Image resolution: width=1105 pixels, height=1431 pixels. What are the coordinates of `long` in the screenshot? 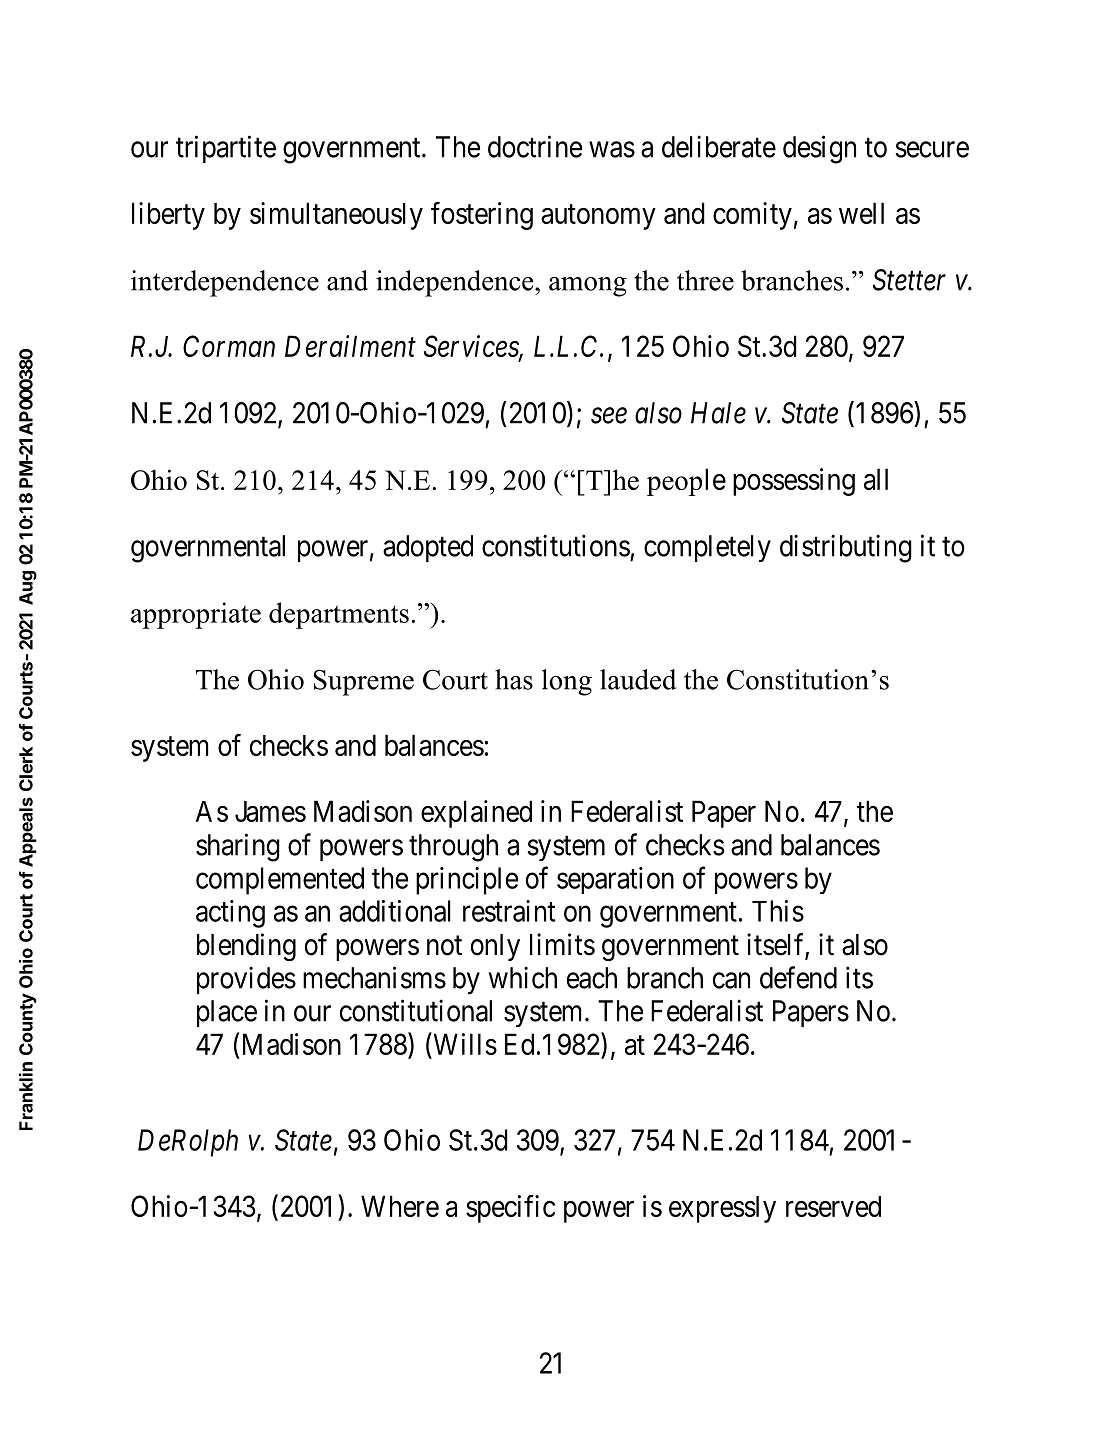 It's located at (567, 682).
